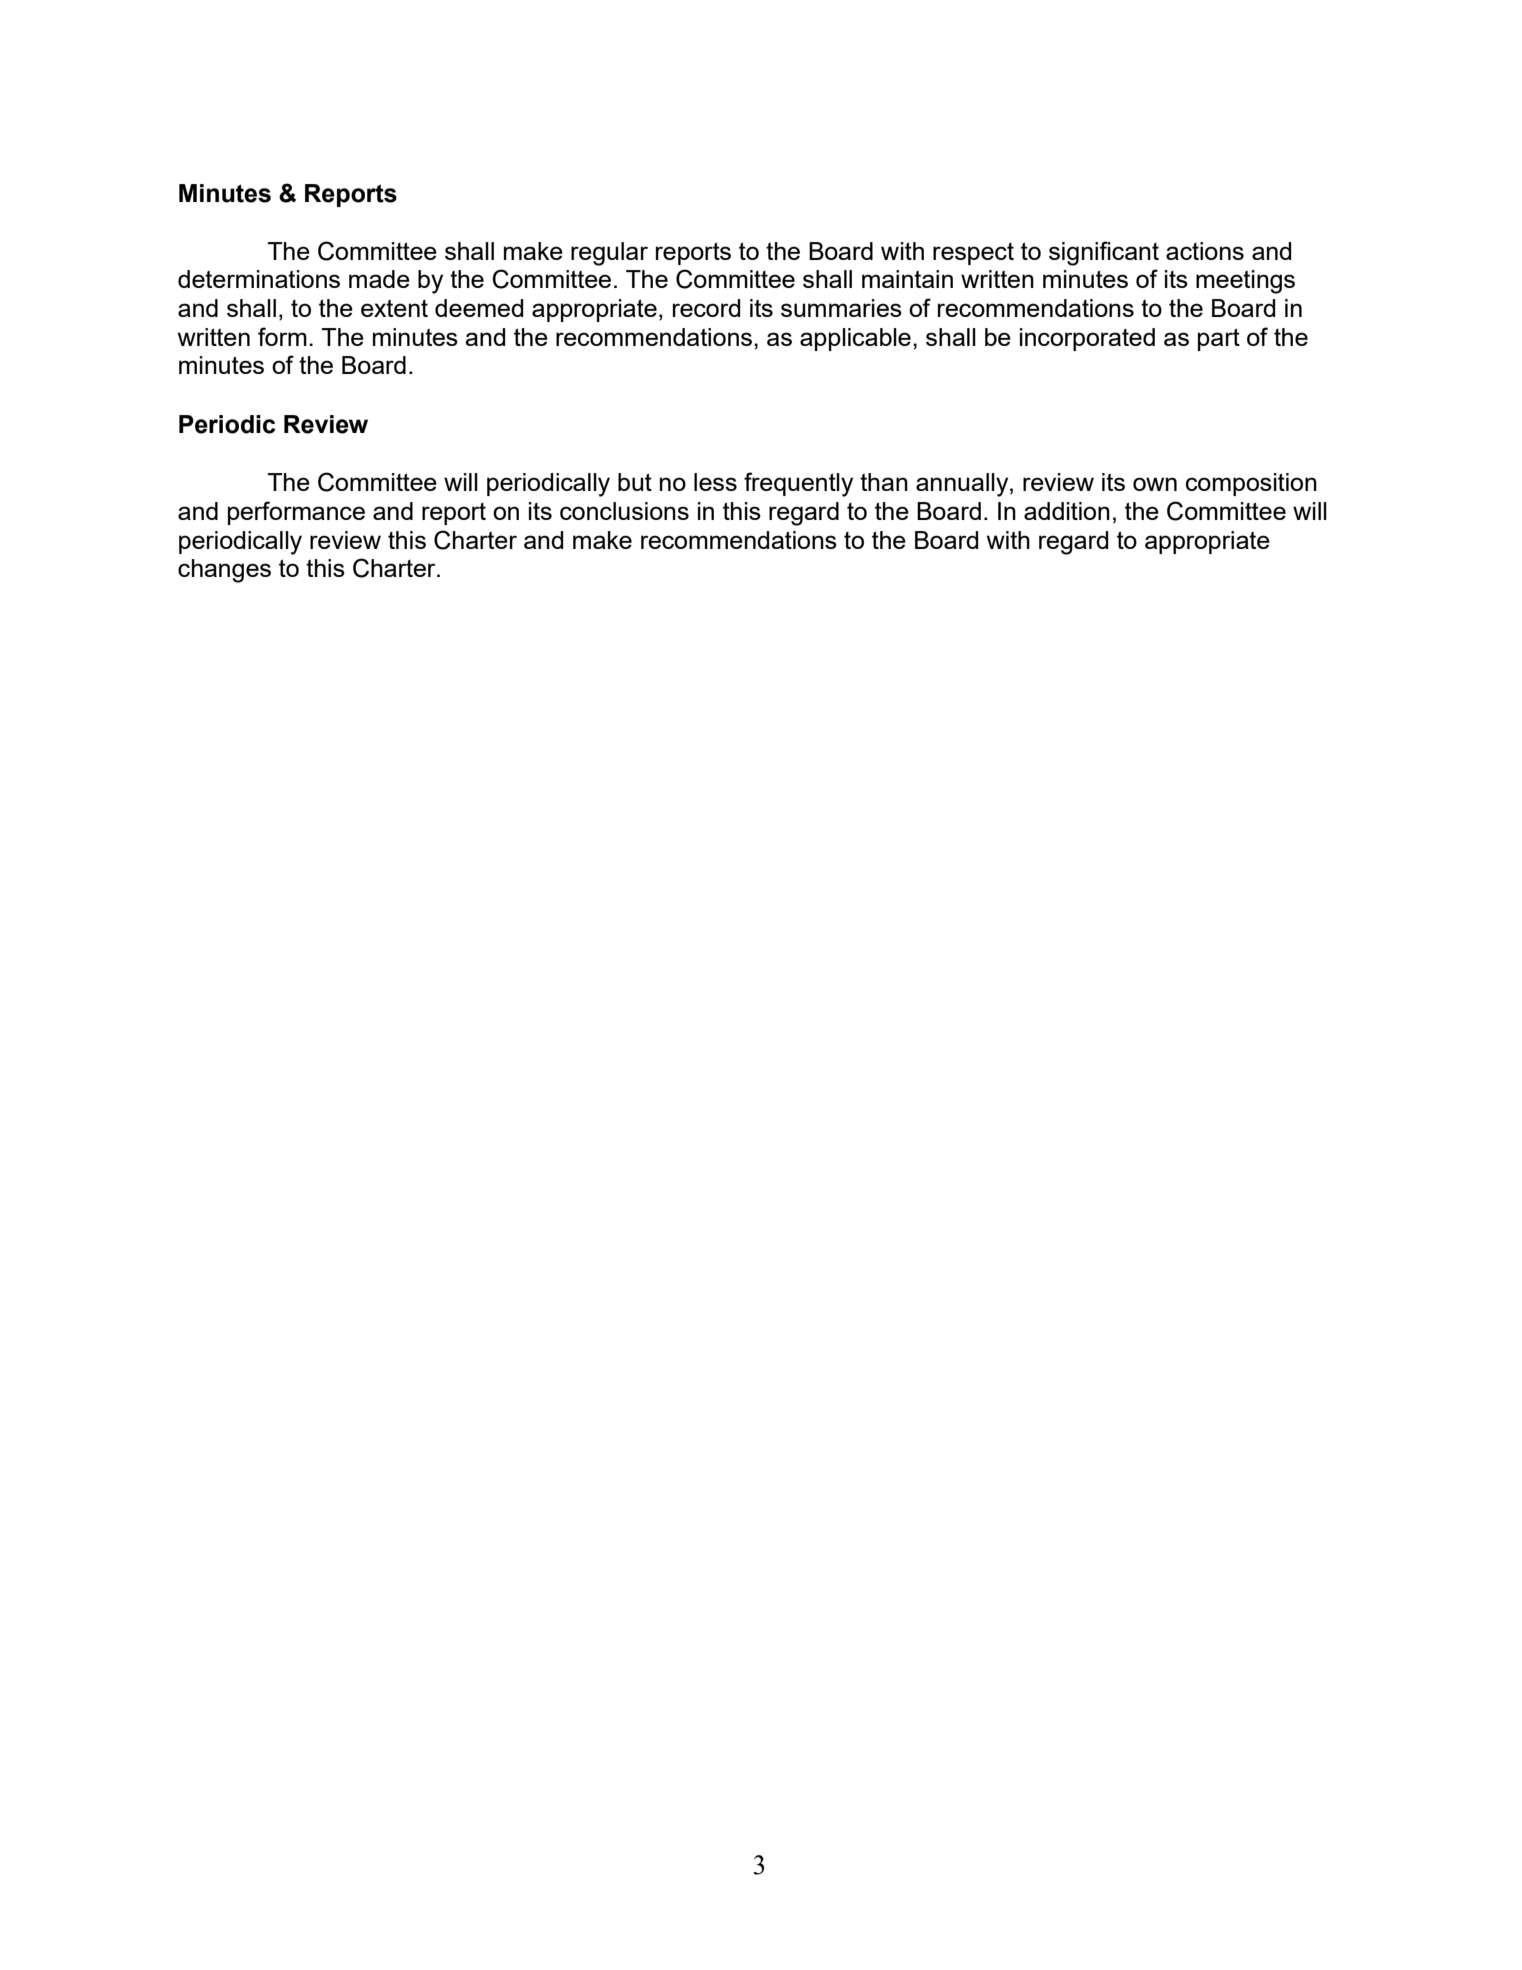 The height and width of the screenshot is (1970, 1522). What do you see at coordinates (394, 308) in the screenshot?
I see `extent` at bounding box center [394, 308].
